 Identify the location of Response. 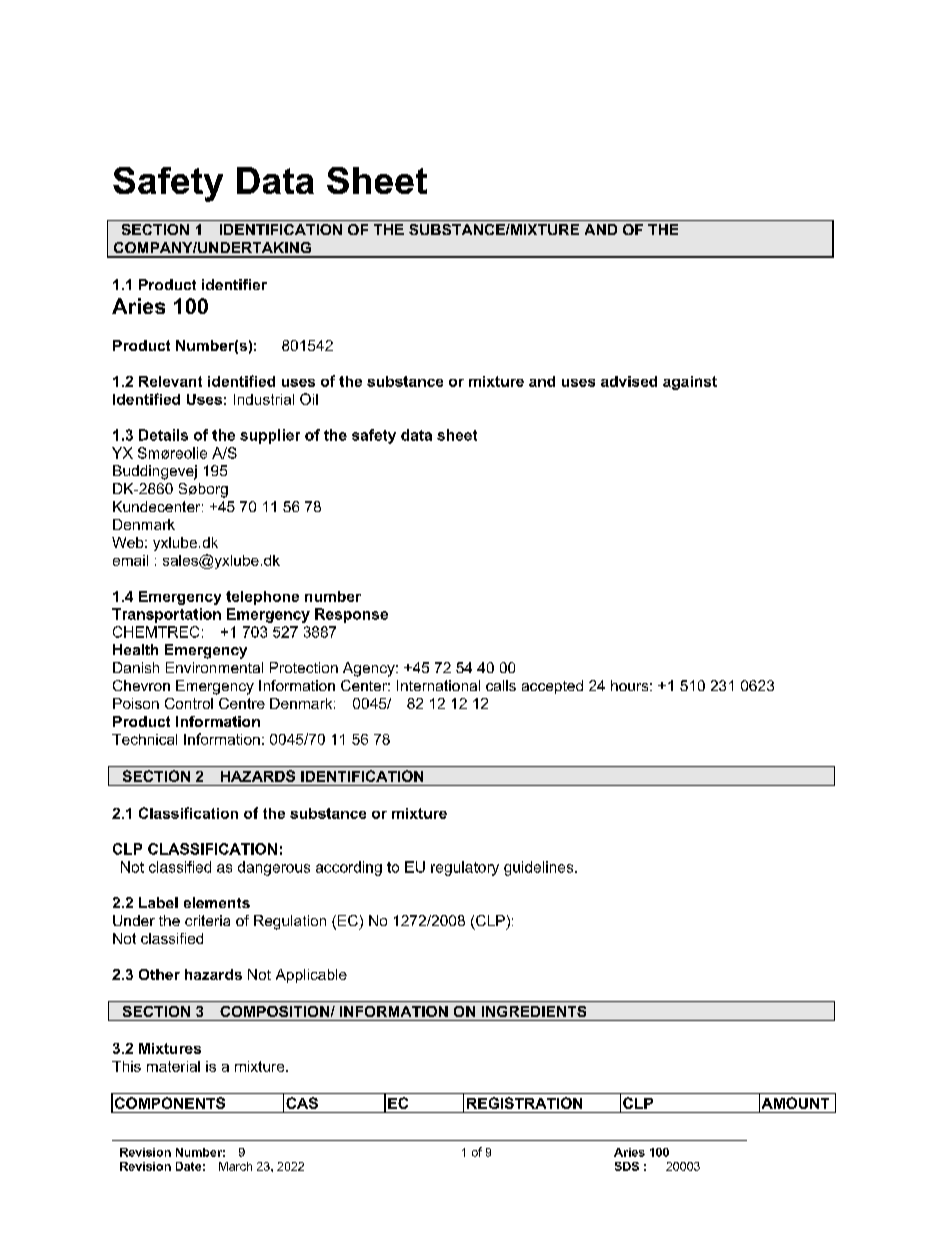
(351, 615).
